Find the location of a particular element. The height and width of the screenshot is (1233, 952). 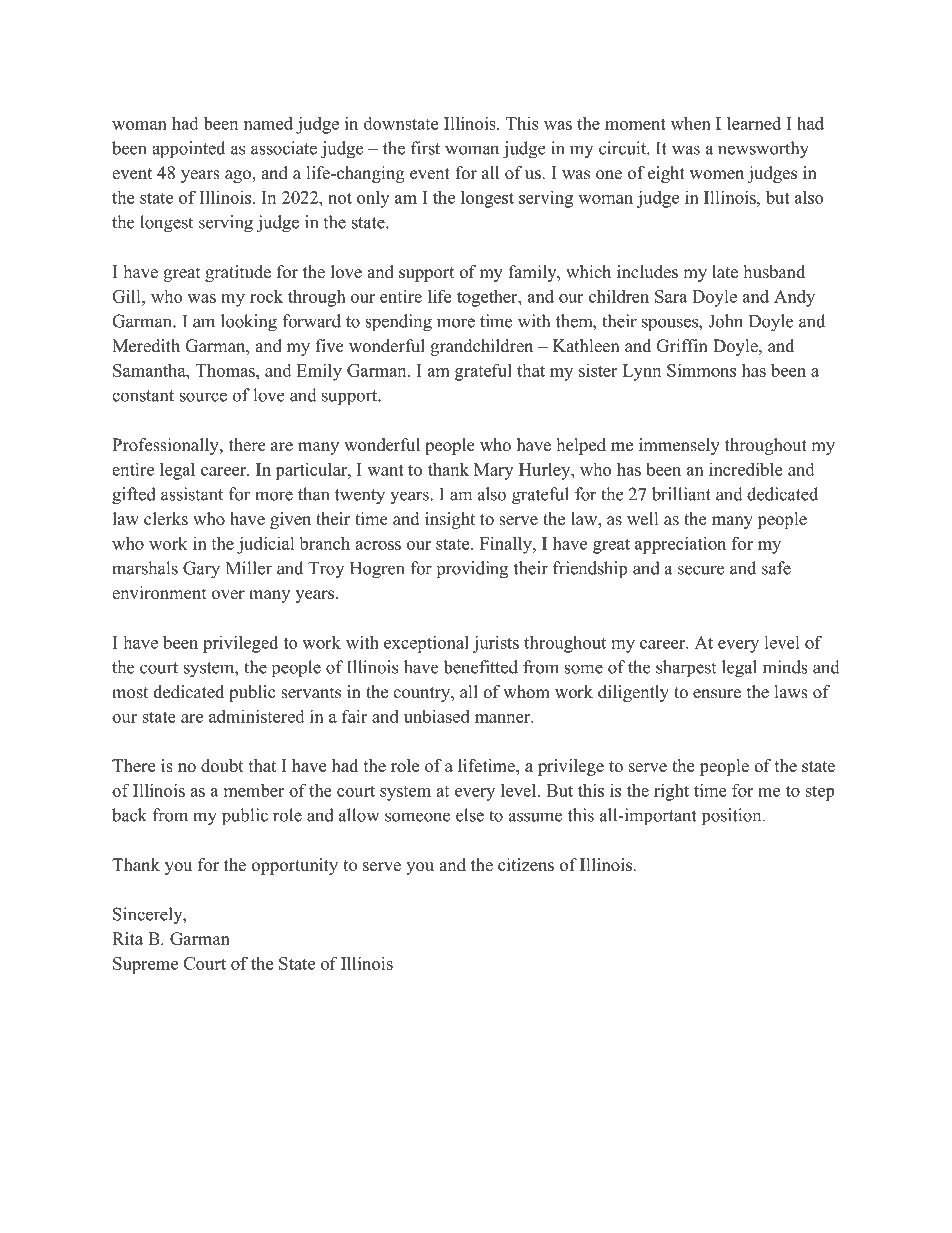

Finally is located at coordinates (507, 545).
